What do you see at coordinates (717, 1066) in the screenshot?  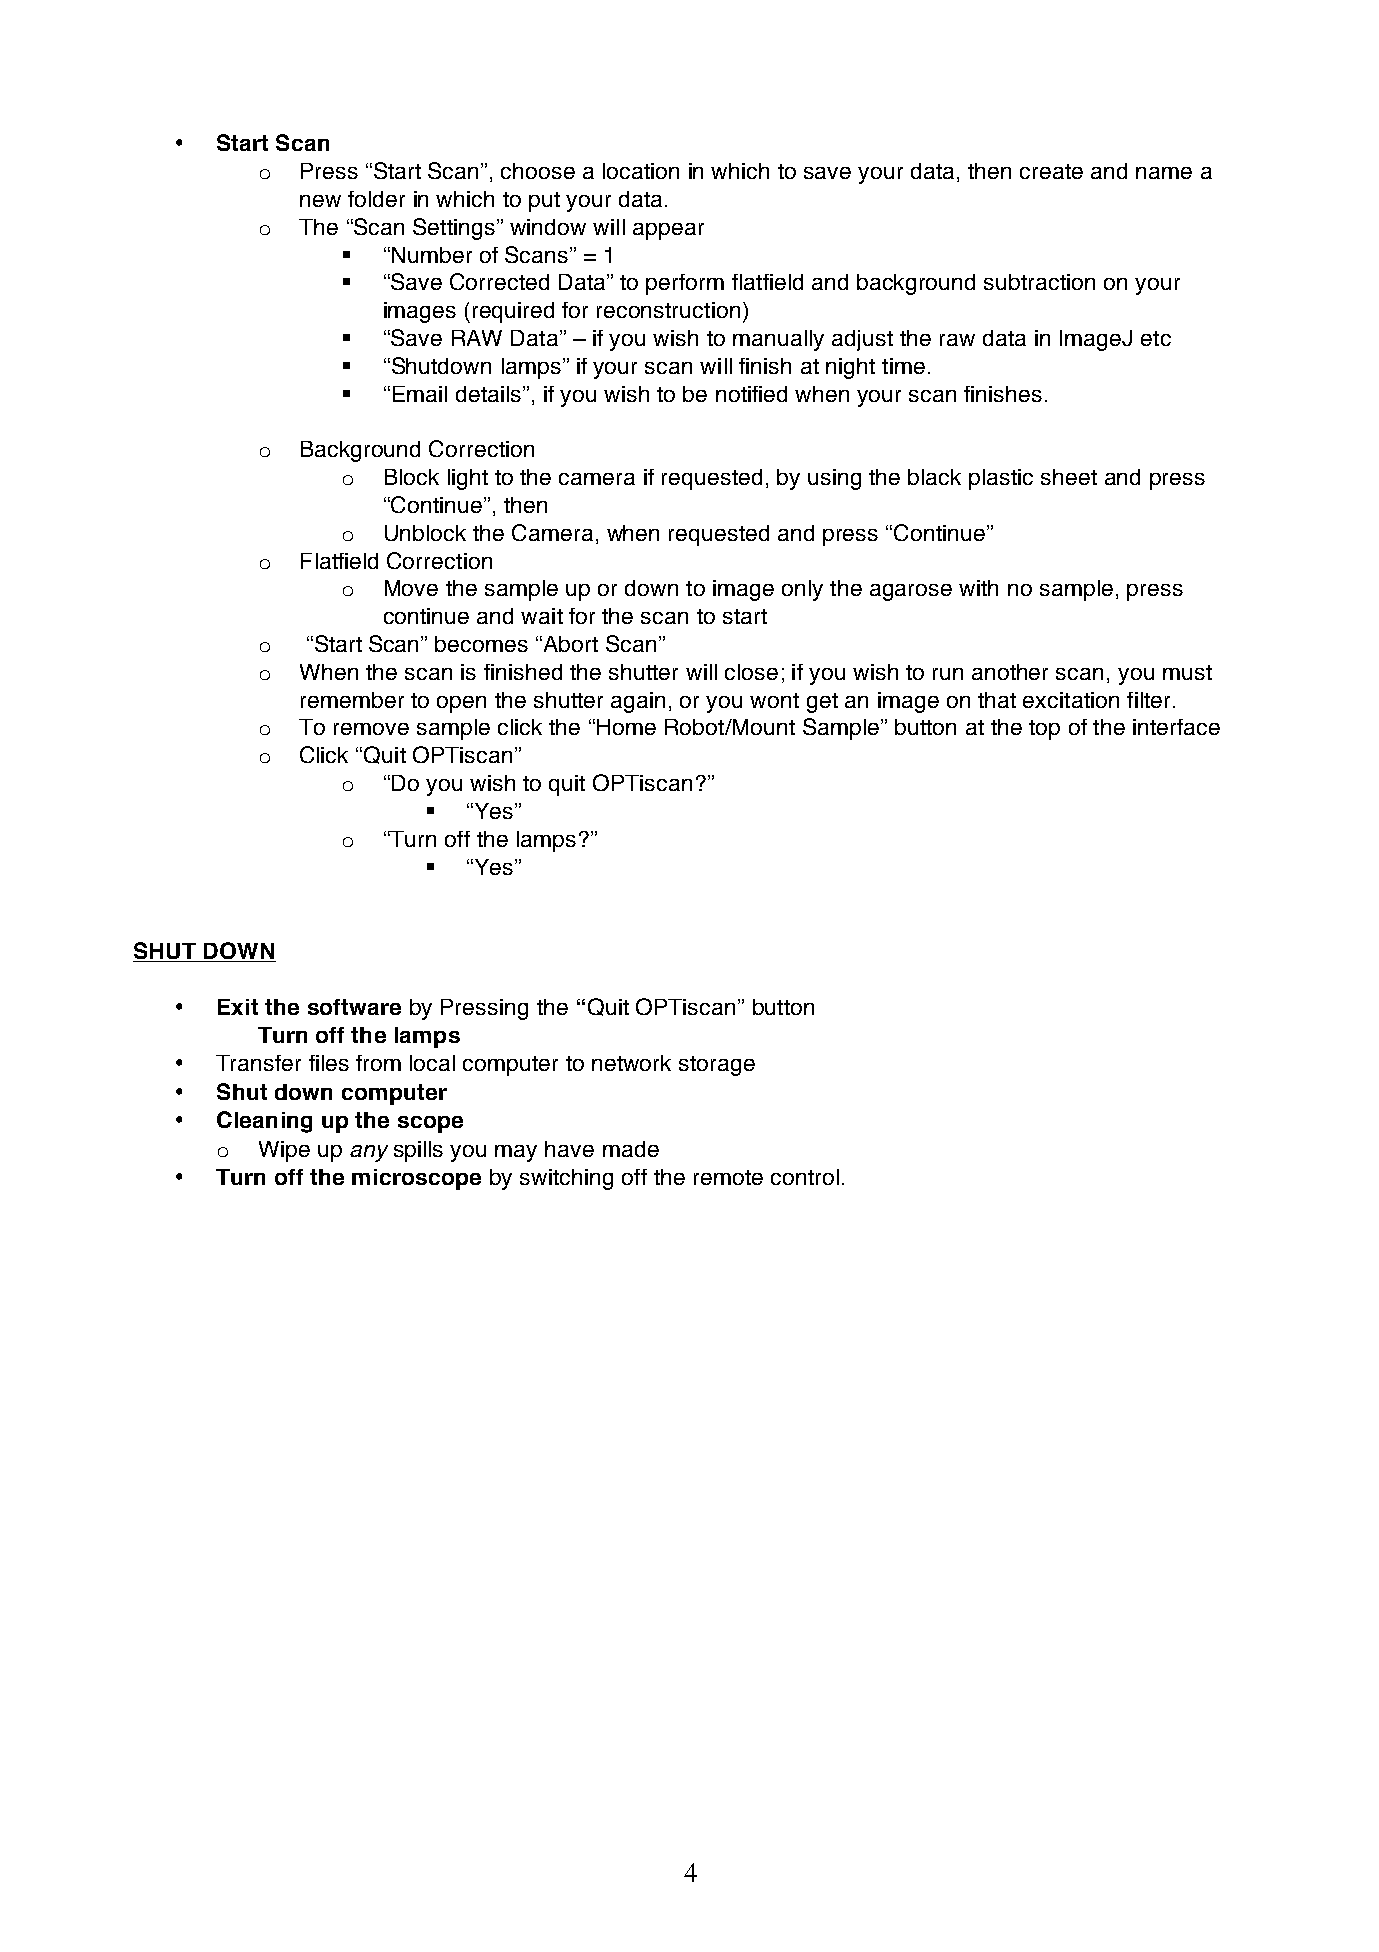 I see `storage` at bounding box center [717, 1066].
